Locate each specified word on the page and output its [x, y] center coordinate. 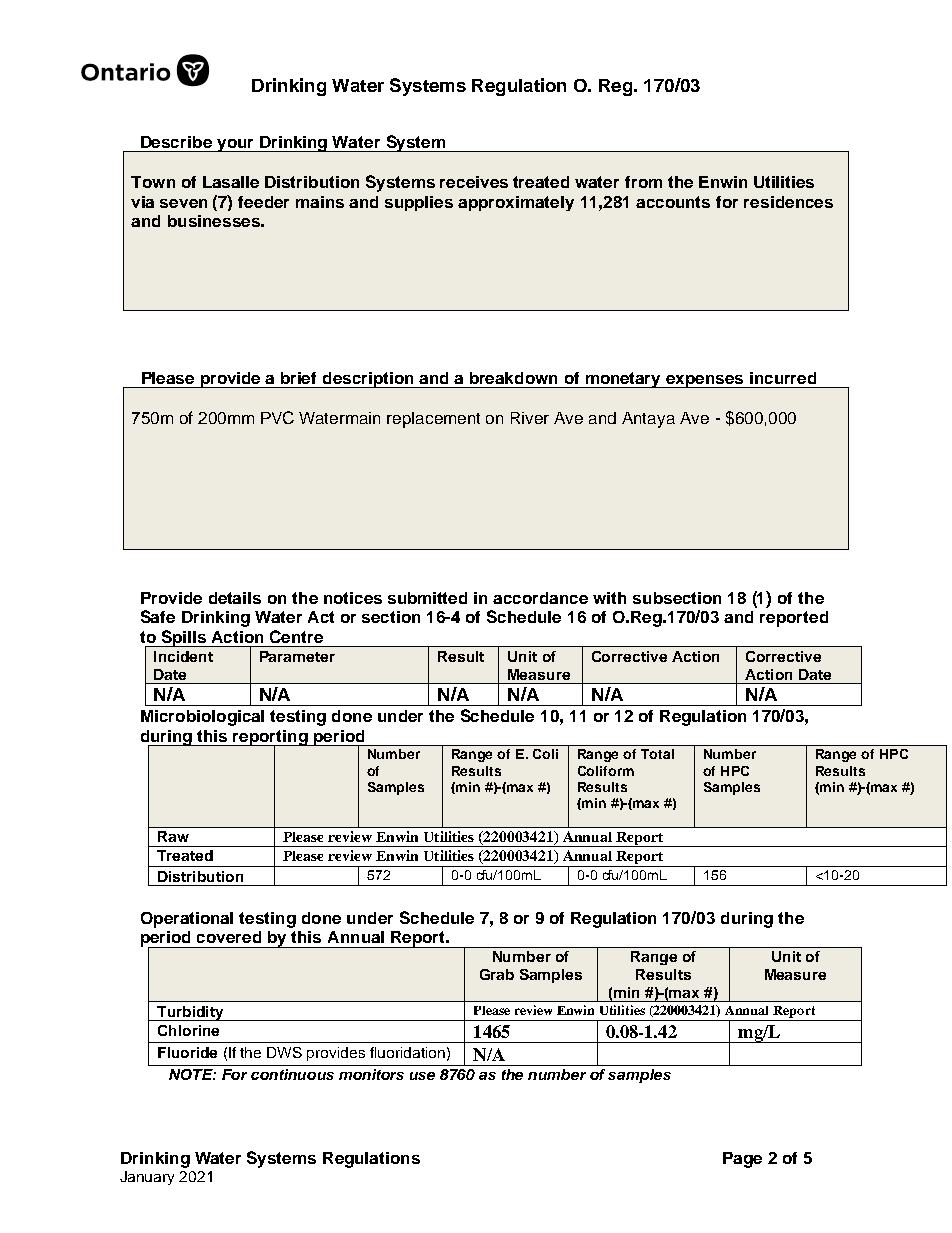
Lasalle [231, 182]
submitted [427, 598]
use [422, 1076]
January [147, 1178]
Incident [183, 656]
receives [474, 182]
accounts [673, 202]
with [609, 598]
